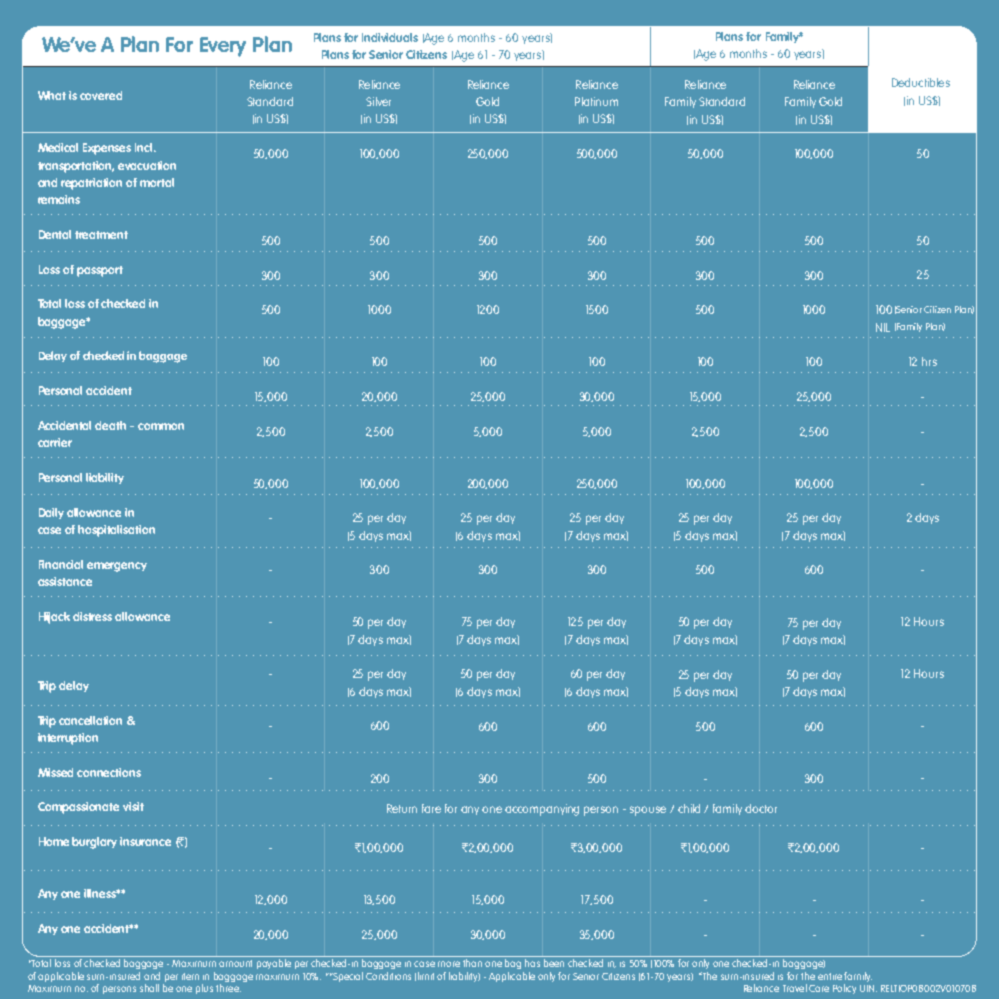 This page has height=999, width=999. Describe the element at coordinates (921, 82) in the page. I see `Deductibles` at that location.
